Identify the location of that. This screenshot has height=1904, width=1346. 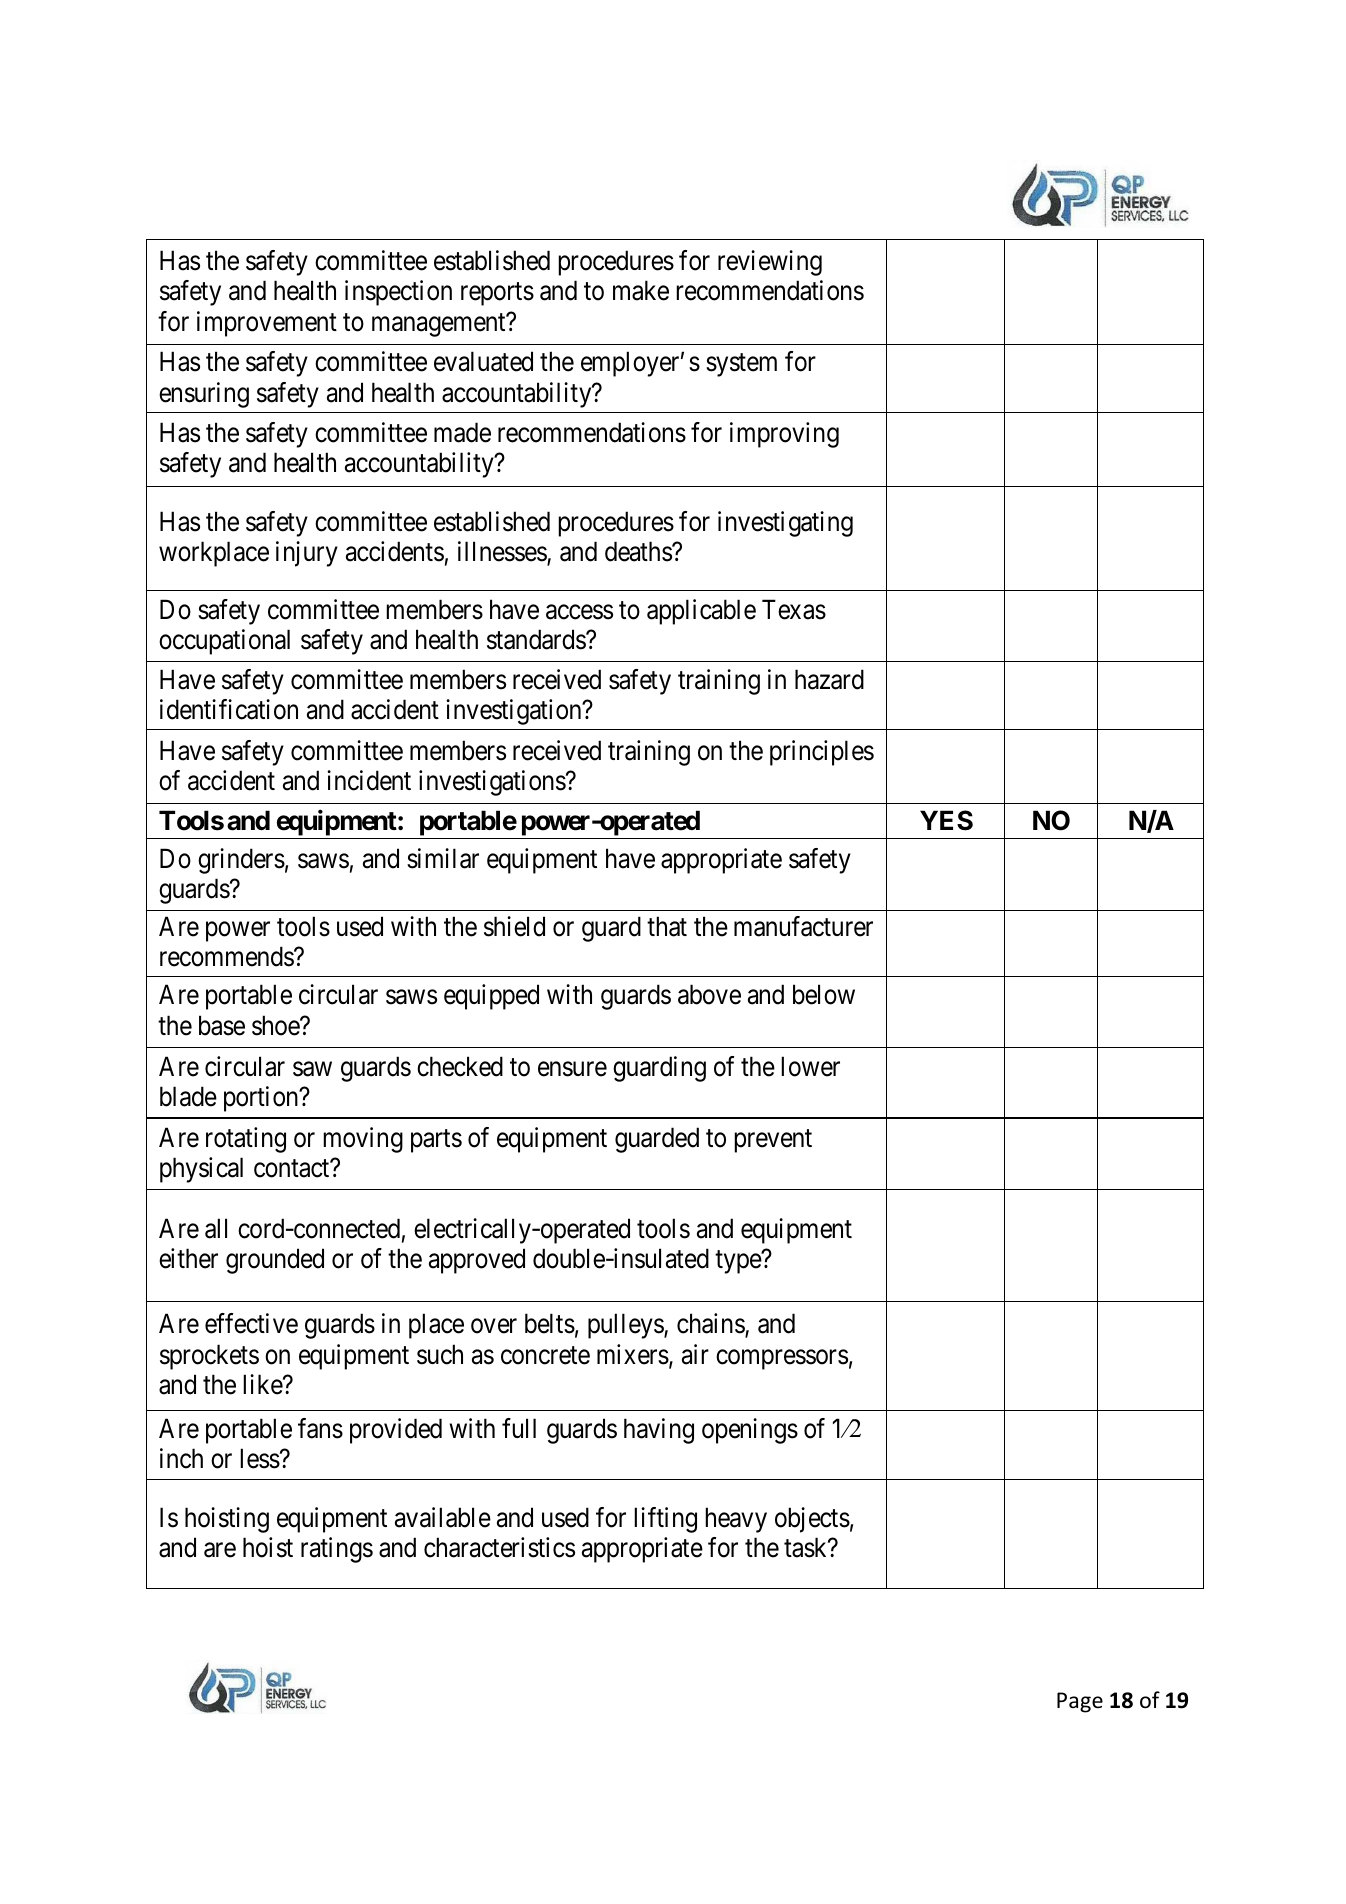
(667, 926).
